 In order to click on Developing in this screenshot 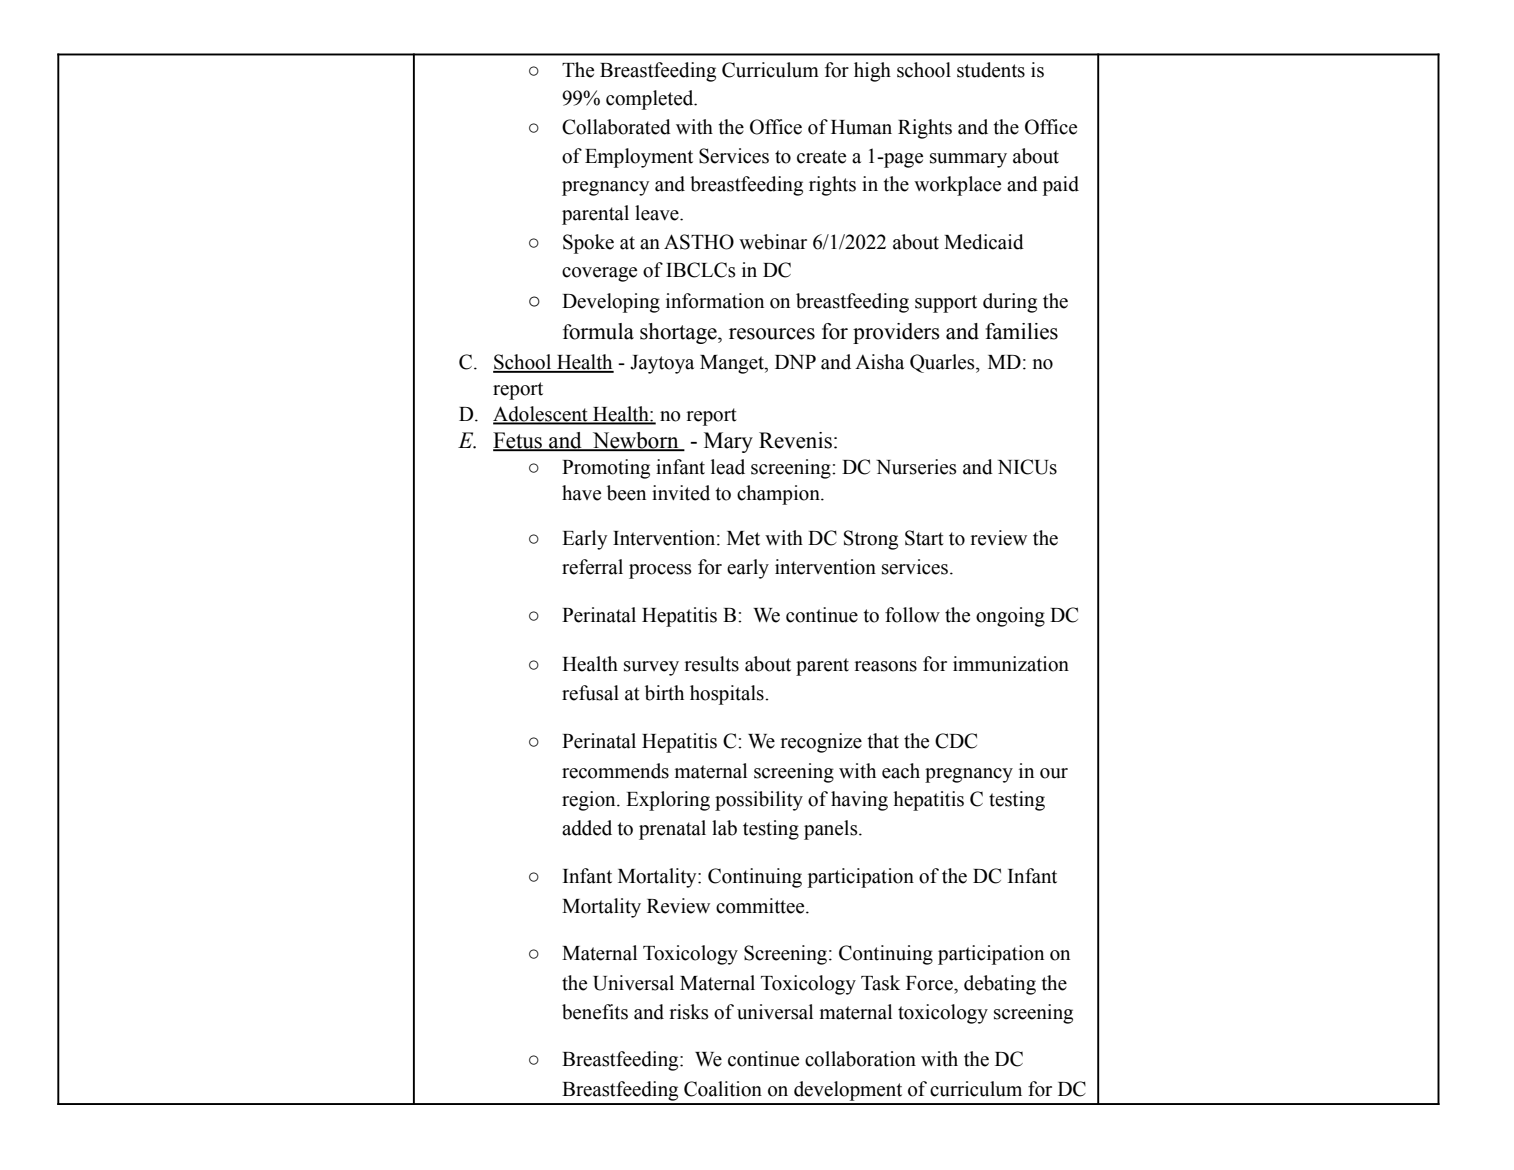, I will do `click(611, 303)`.
